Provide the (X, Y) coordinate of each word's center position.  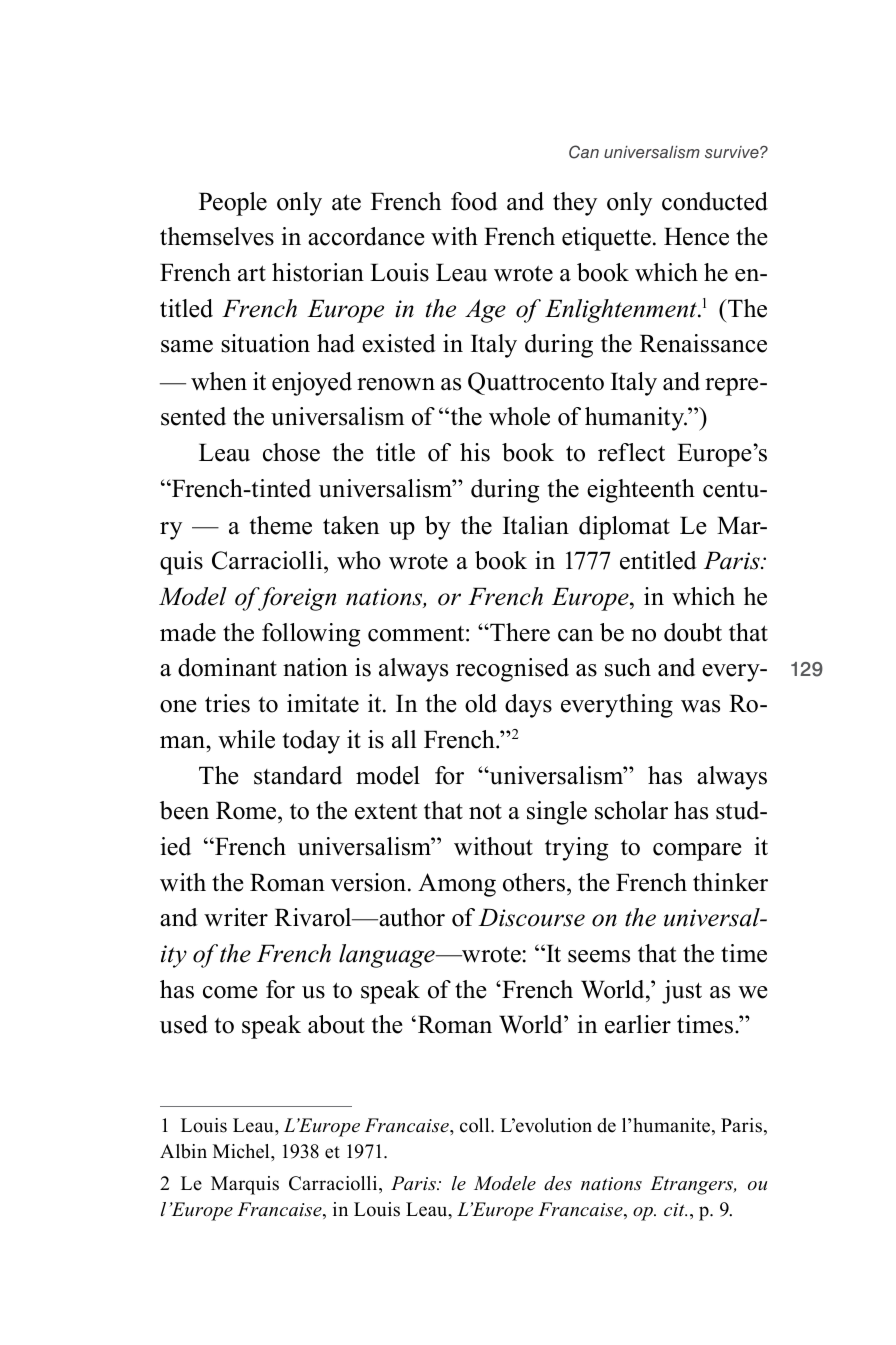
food (474, 201)
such (628, 667)
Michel (242, 1151)
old (481, 703)
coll (476, 1125)
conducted (715, 201)
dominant (227, 667)
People (233, 204)
